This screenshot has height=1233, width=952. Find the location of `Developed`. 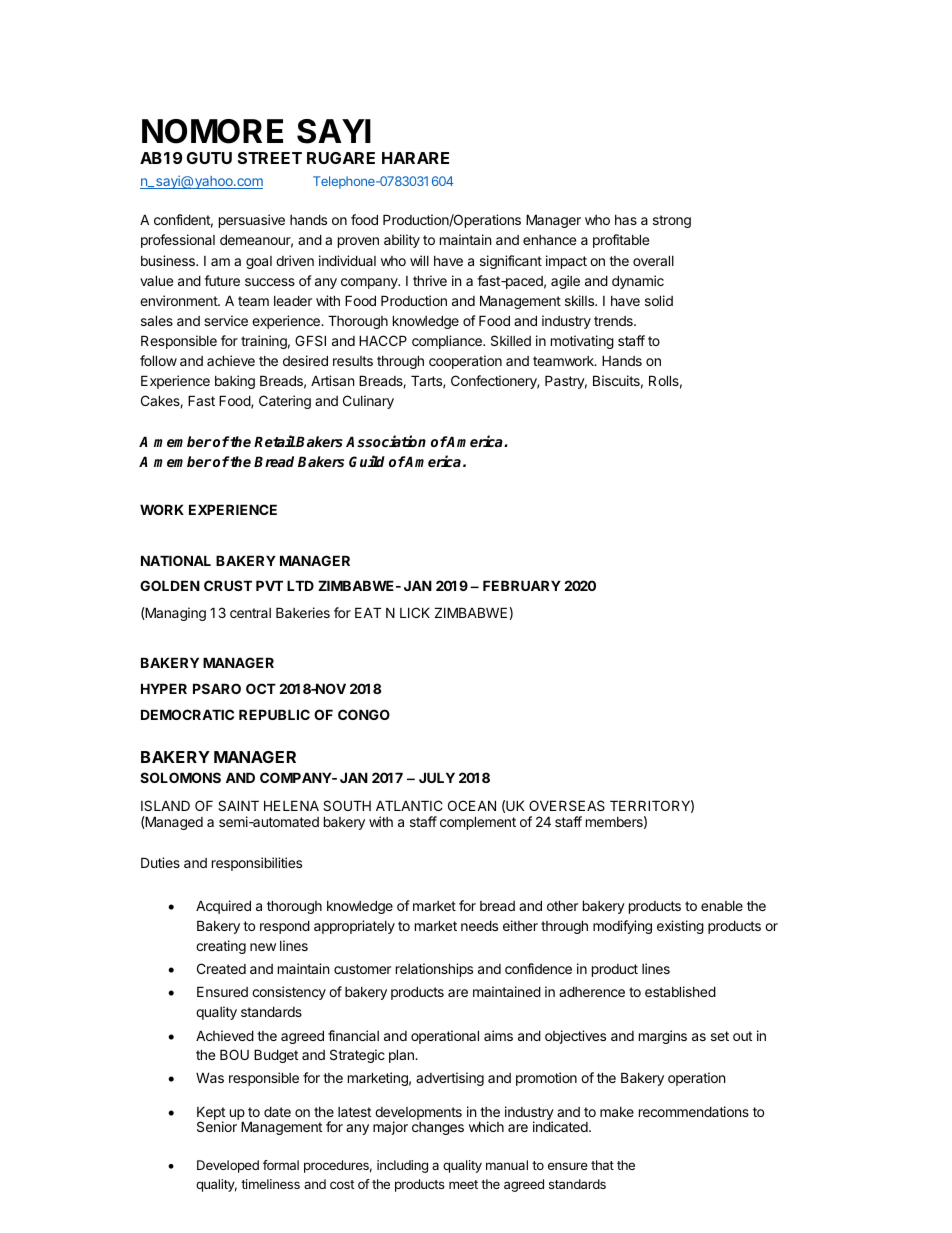

Developed is located at coordinates (228, 1166).
